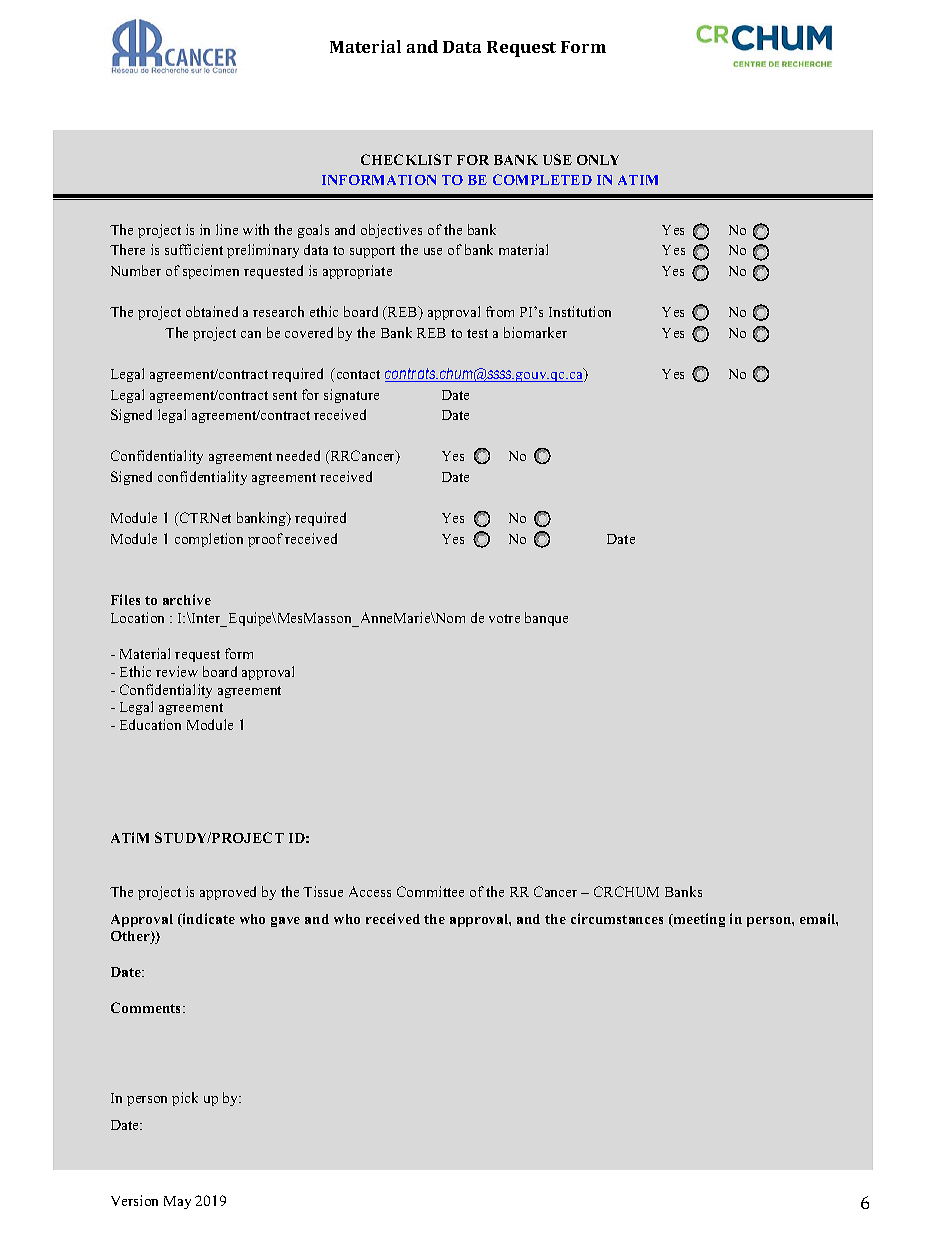 The height and width of the image is (1233, 952). Describe the element at coordinates (430, 891) in the image. I see `Committee` at that location.
